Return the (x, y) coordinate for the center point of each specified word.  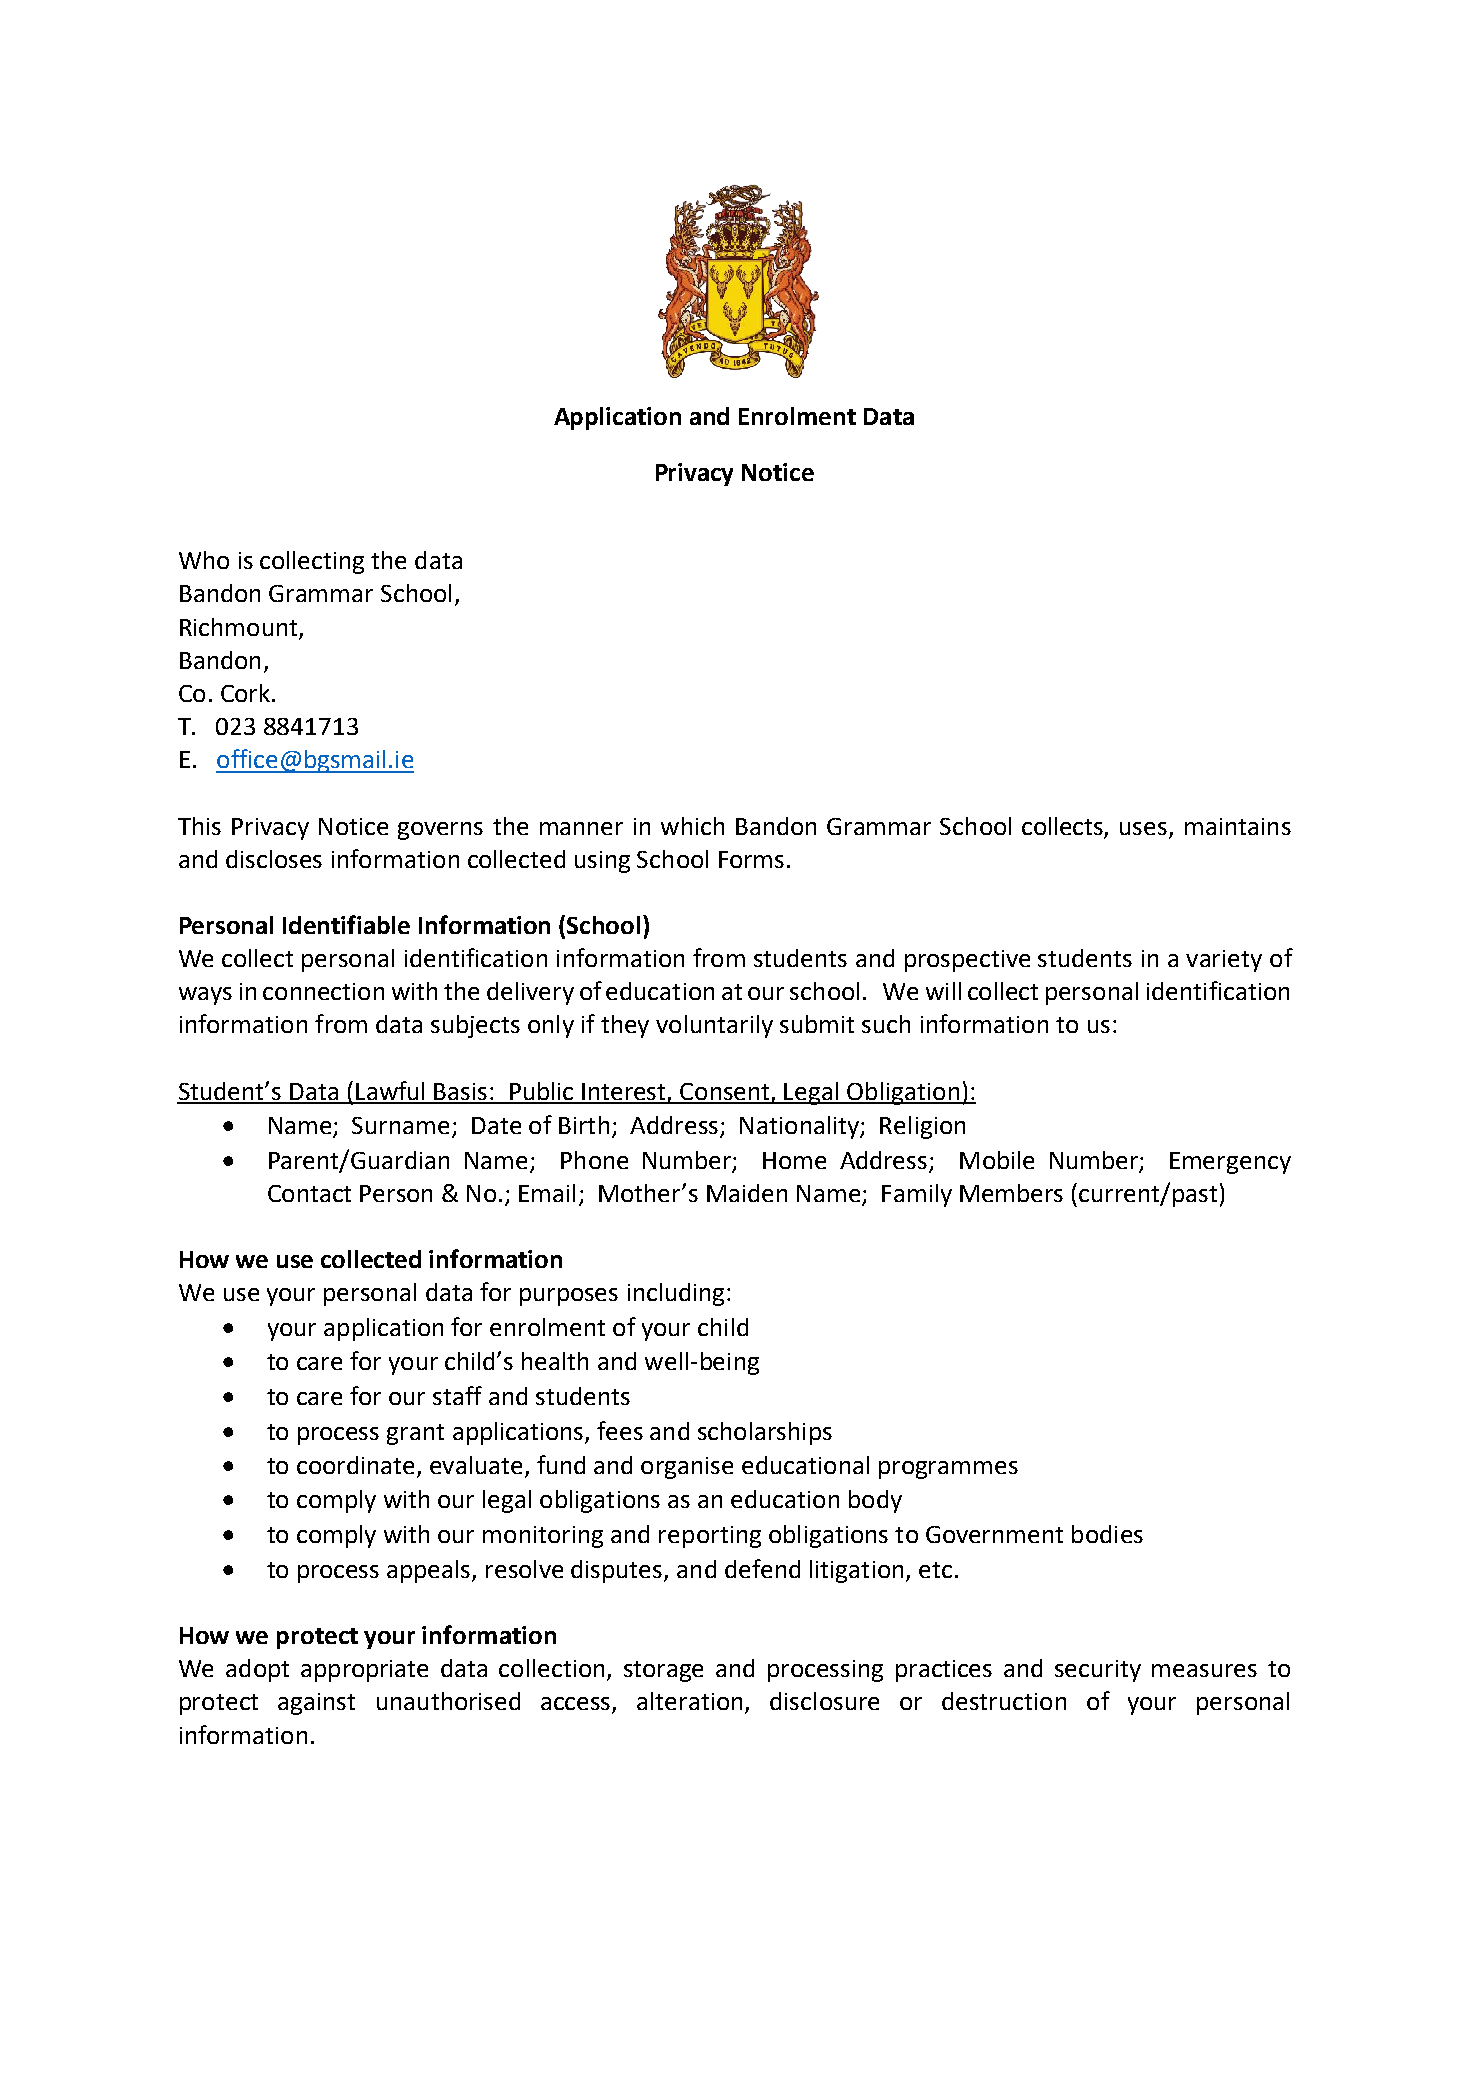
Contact (309, 1193)
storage (663, 1671)
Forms (751, 859)
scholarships (765, 1433)
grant (415, 1434)
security (1098, 1671)
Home (794, 1160)
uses (1143, 828)
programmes (948, 1470)
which (692, 826)
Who (204, 560)
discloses (274, 859)
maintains (1238, 826)
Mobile (997, 1160)
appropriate (364, 1671)
